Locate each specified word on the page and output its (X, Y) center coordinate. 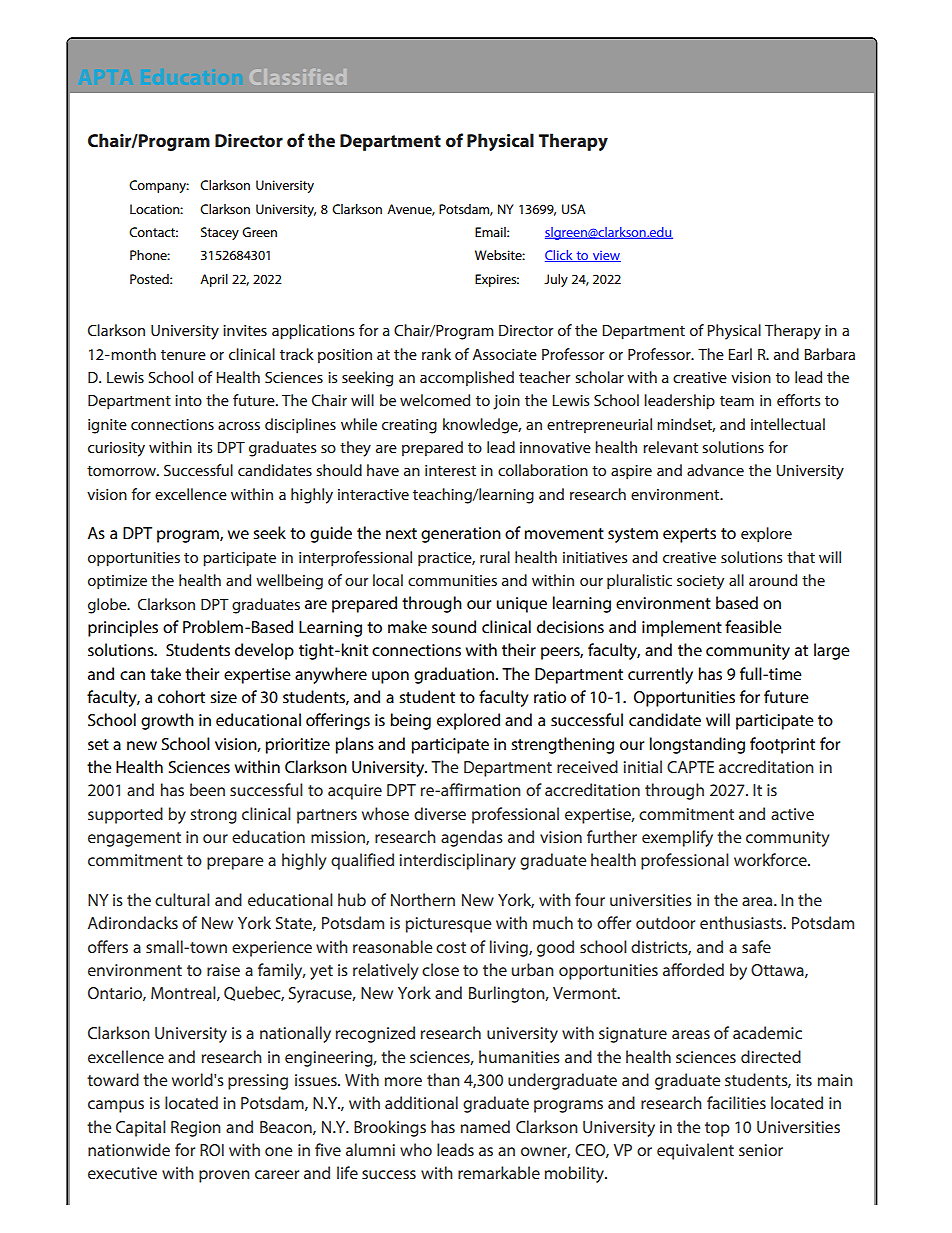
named (485, 1126)
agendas (472, 838)
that (801, 557)
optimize (117, 582)
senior (761, 1150)
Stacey (220, 233)
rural (495, 557)
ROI (212, 1150)
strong (213, 816)
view (605, 256)
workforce (771, 859)
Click (560, 256)
